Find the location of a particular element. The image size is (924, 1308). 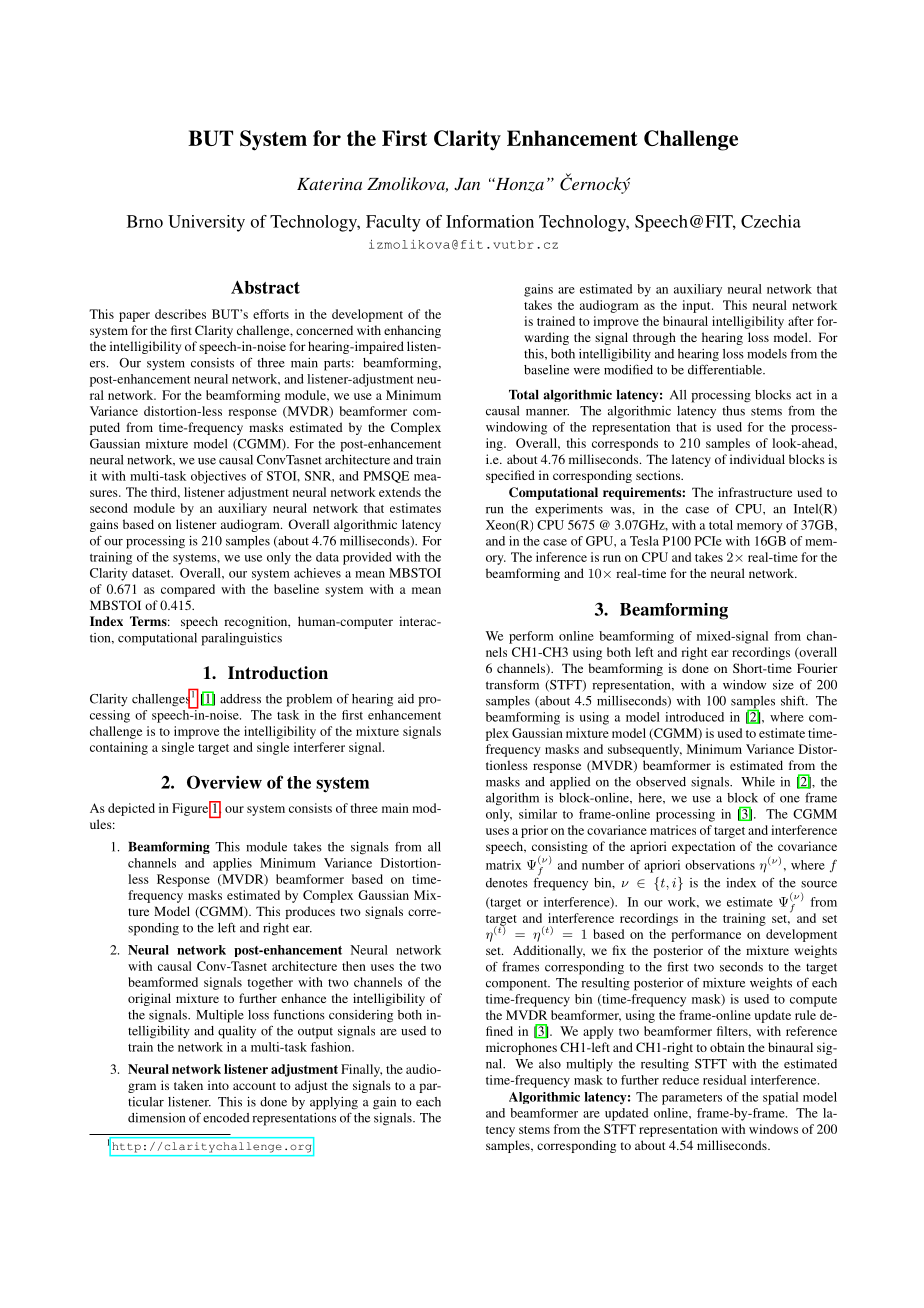

Jan is located at coordinates (467, 184).
